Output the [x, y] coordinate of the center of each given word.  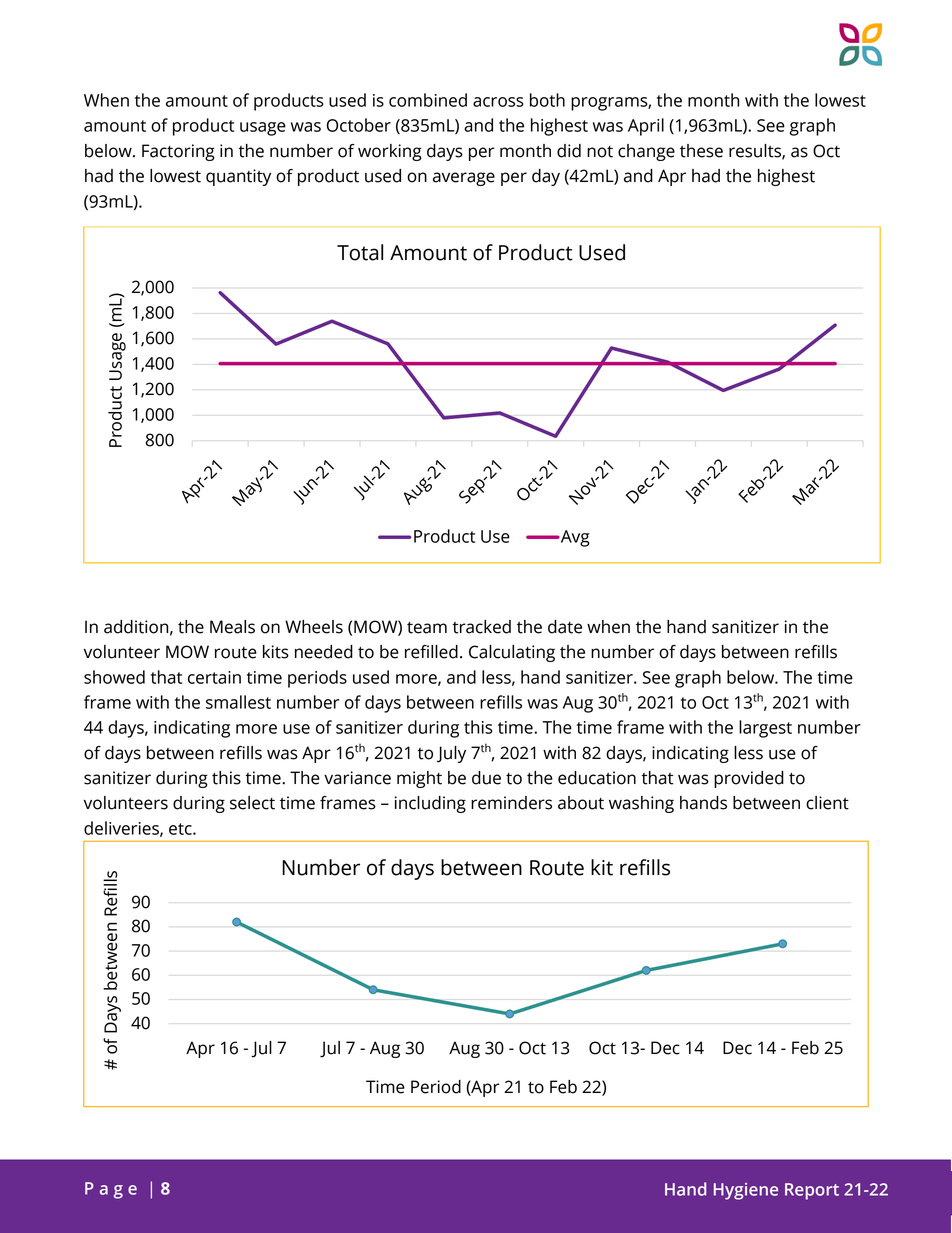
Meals [232, 627]
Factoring [178, 152]
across [498, 102]
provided [749, 779]
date [565, 627]
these [701, 151]
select [252, 803]
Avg [574, 538]
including [430, 804]
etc [181, 829]
